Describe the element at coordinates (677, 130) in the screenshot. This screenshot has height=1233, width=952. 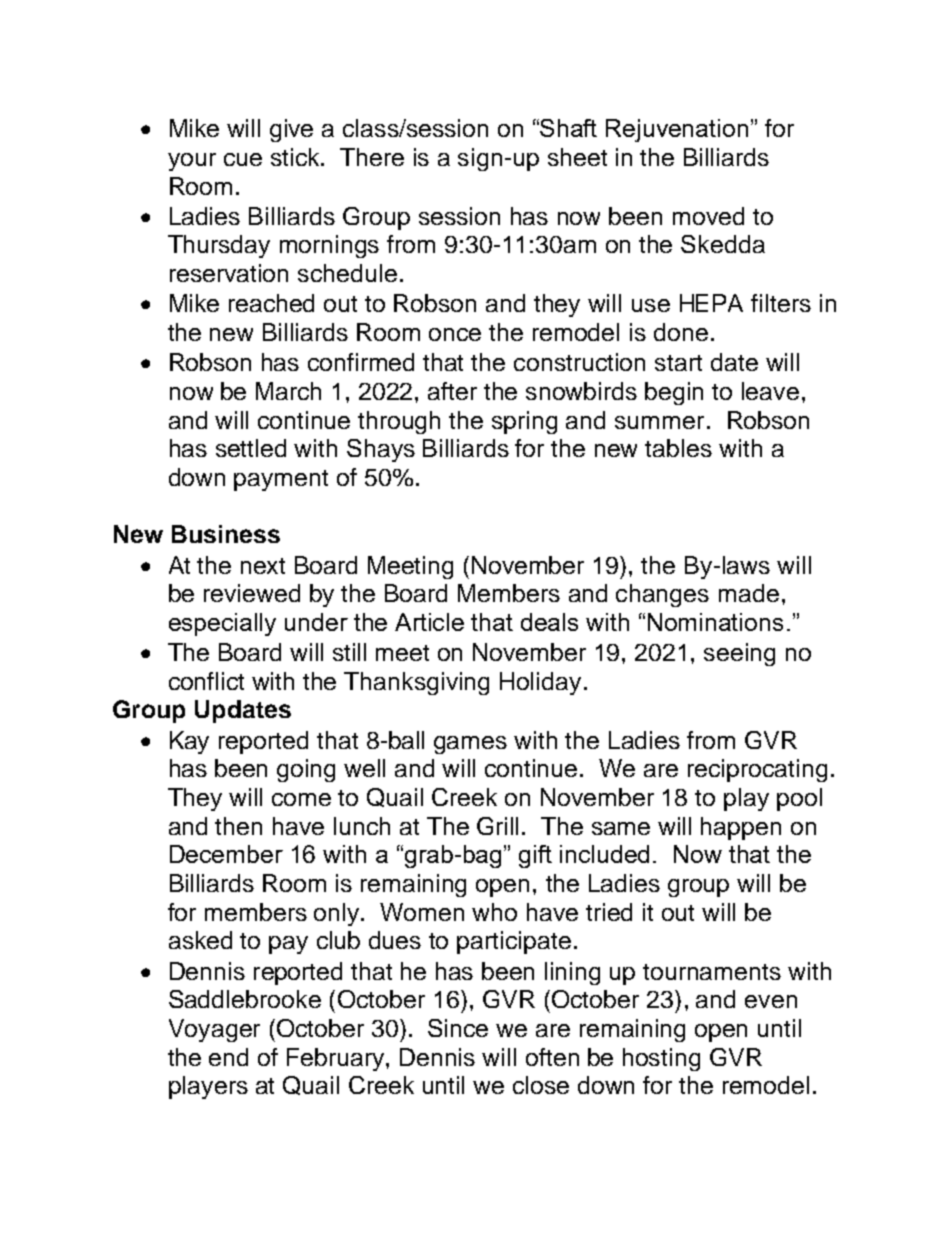
I see `Rejuvenation` at that location.
